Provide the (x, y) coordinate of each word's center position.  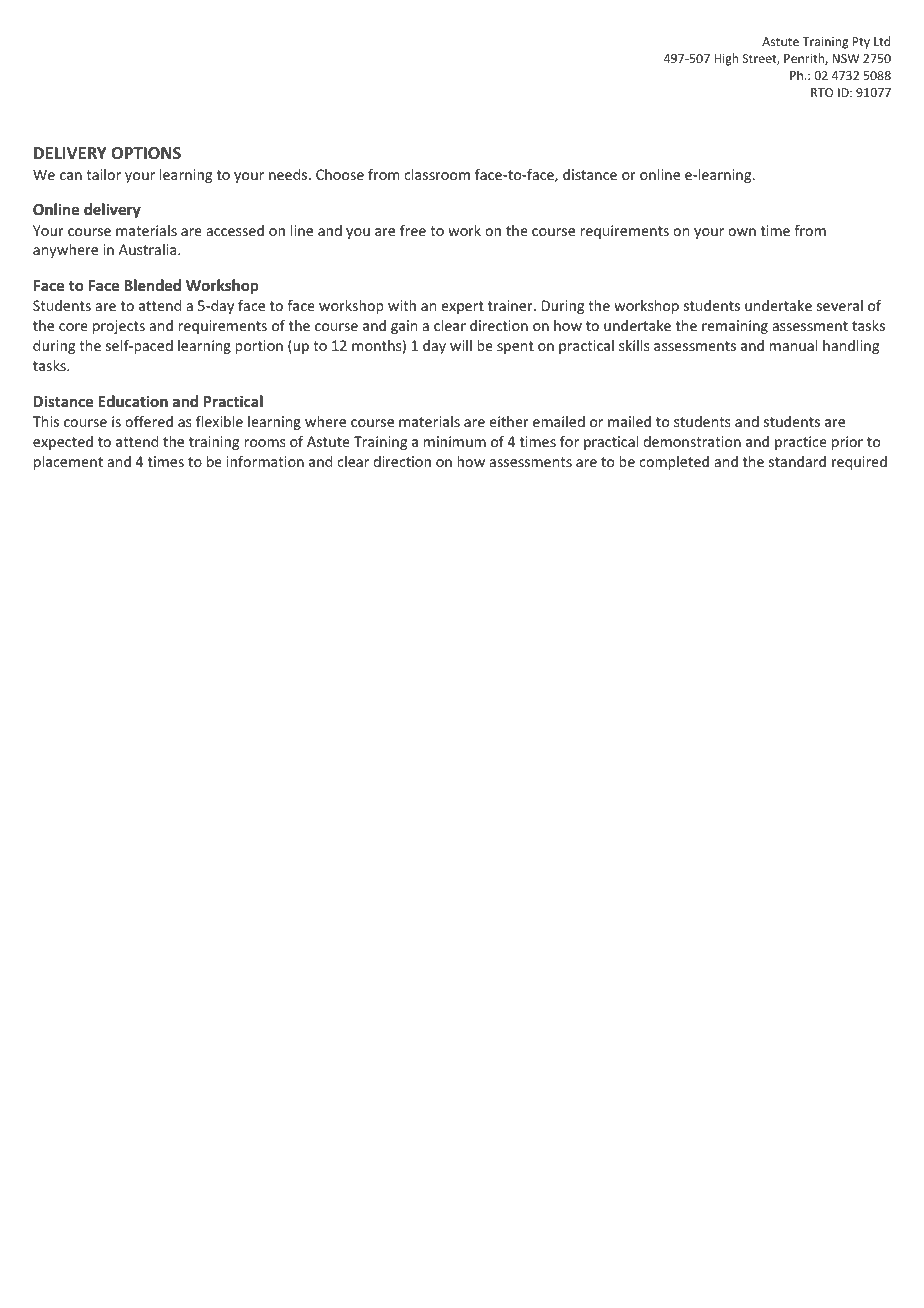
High (726, 59)
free (413, 230)
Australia (149, 249)
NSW (845, 58)
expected (63, 443)
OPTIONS (146, 153)
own (742, 232)
